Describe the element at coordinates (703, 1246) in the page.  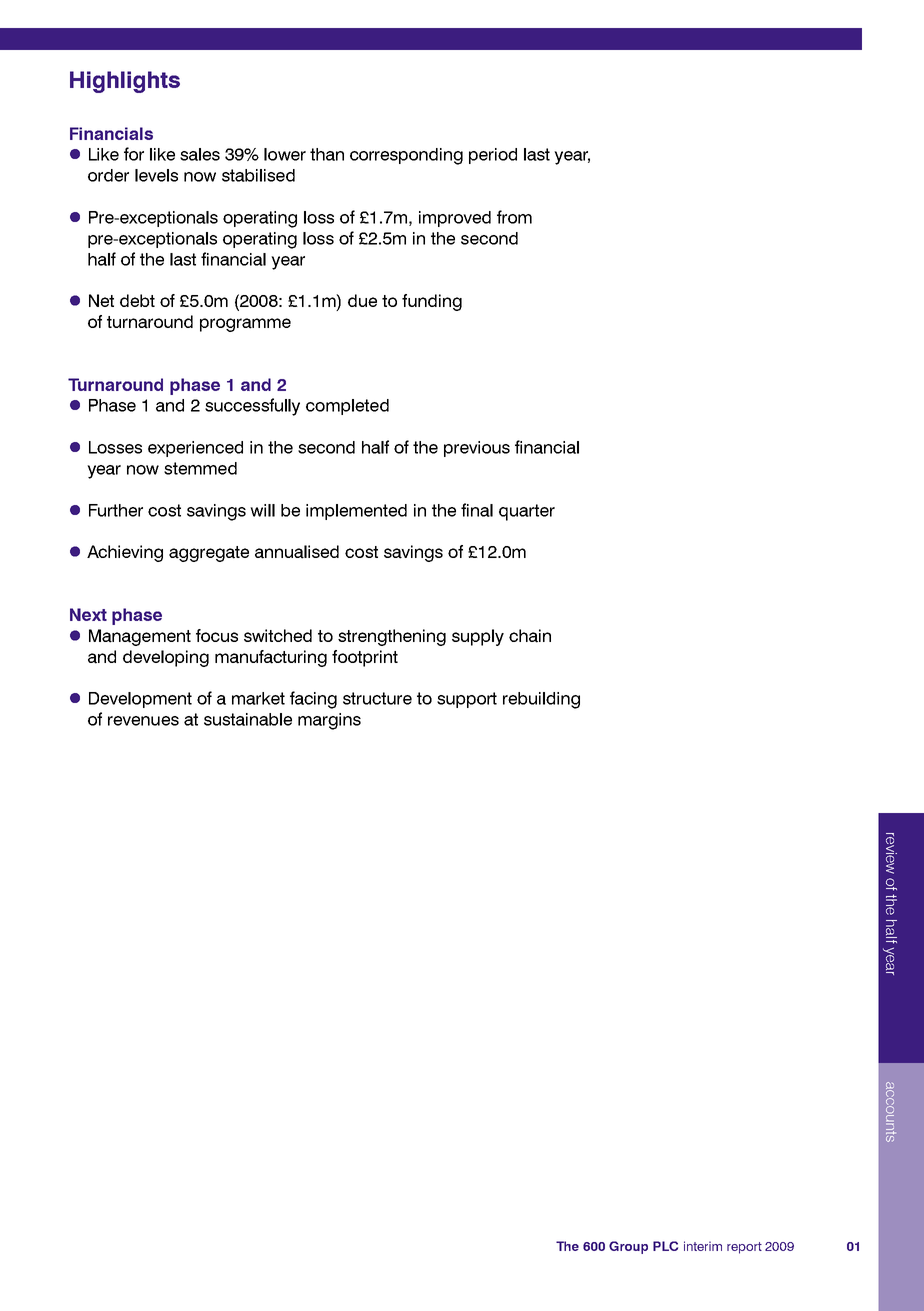
I see `interim` at that location.
